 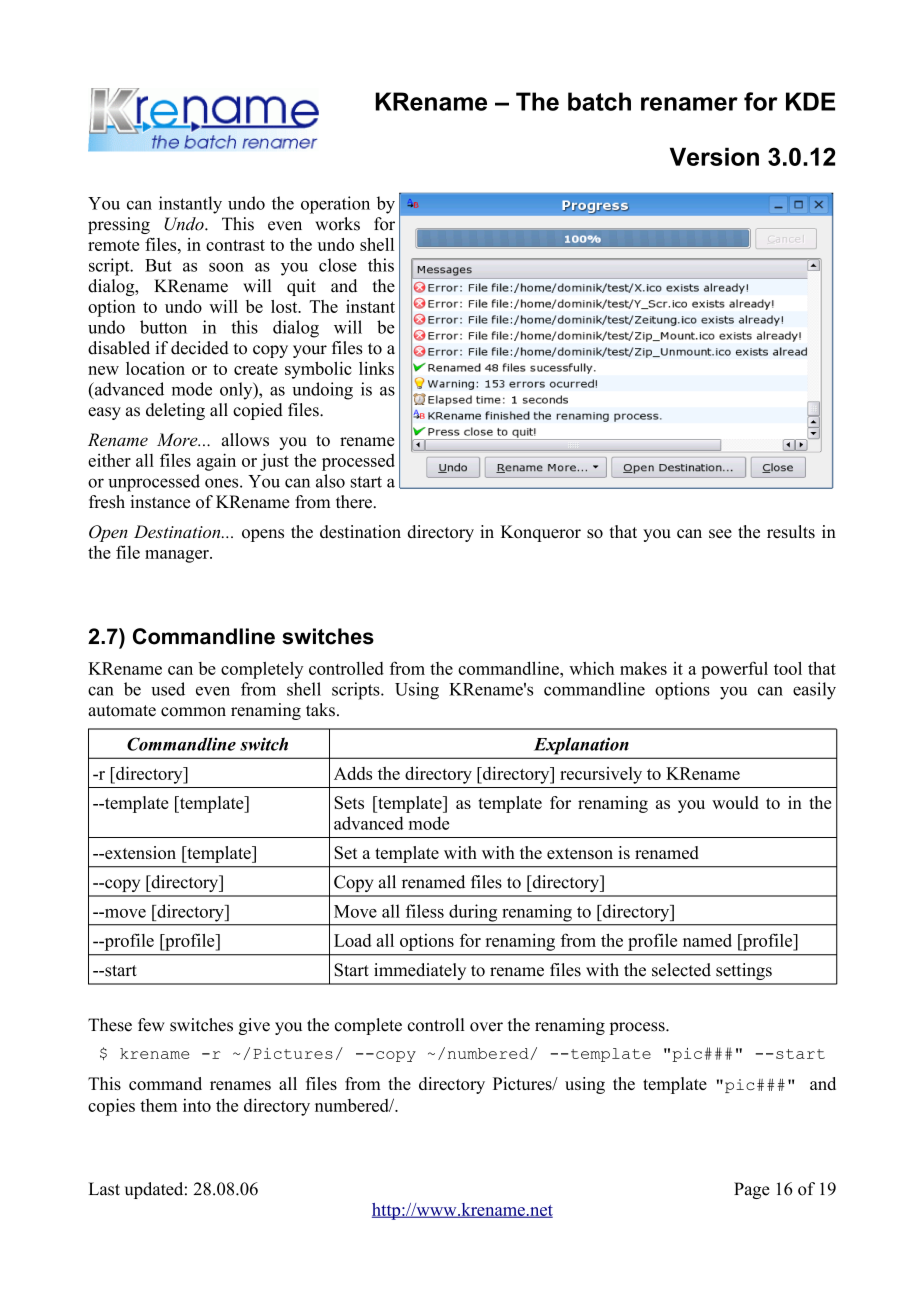 I want to click on used, so click(x=168, y=689).
